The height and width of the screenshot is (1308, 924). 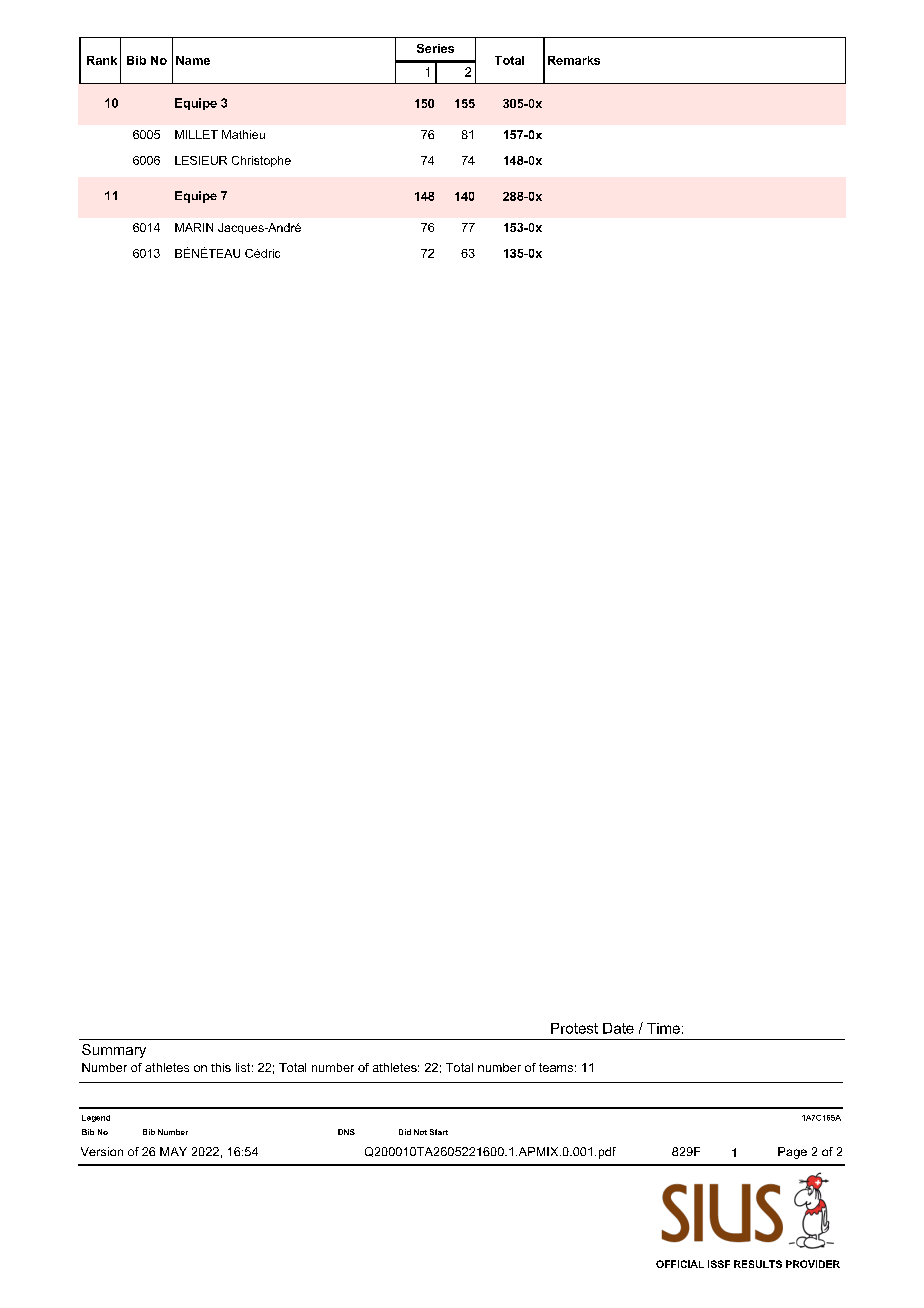 I want to click on Christophe, so click(x=261, y=161).
